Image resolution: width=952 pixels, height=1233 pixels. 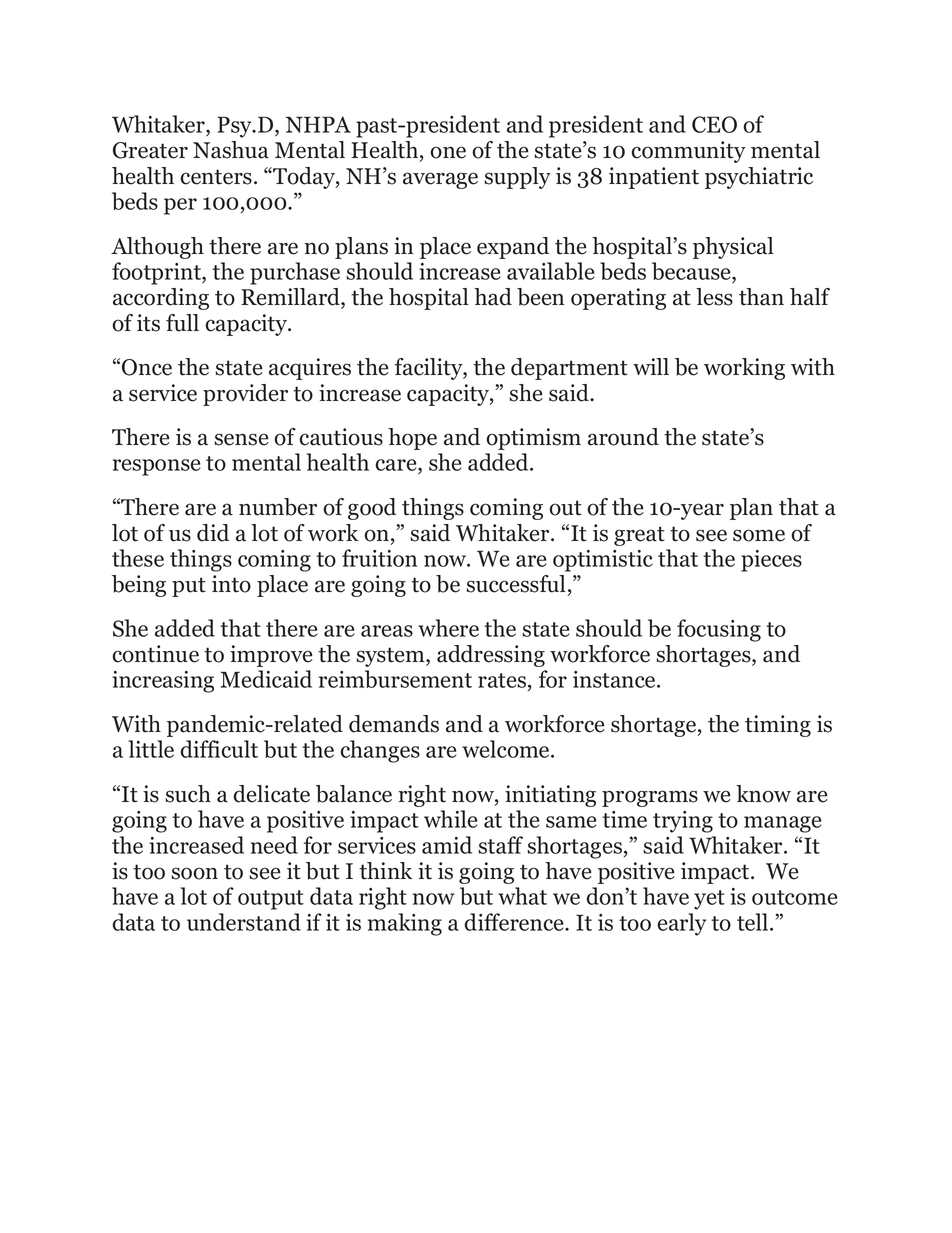 I want to click on community, so click(x=688, y=152).
